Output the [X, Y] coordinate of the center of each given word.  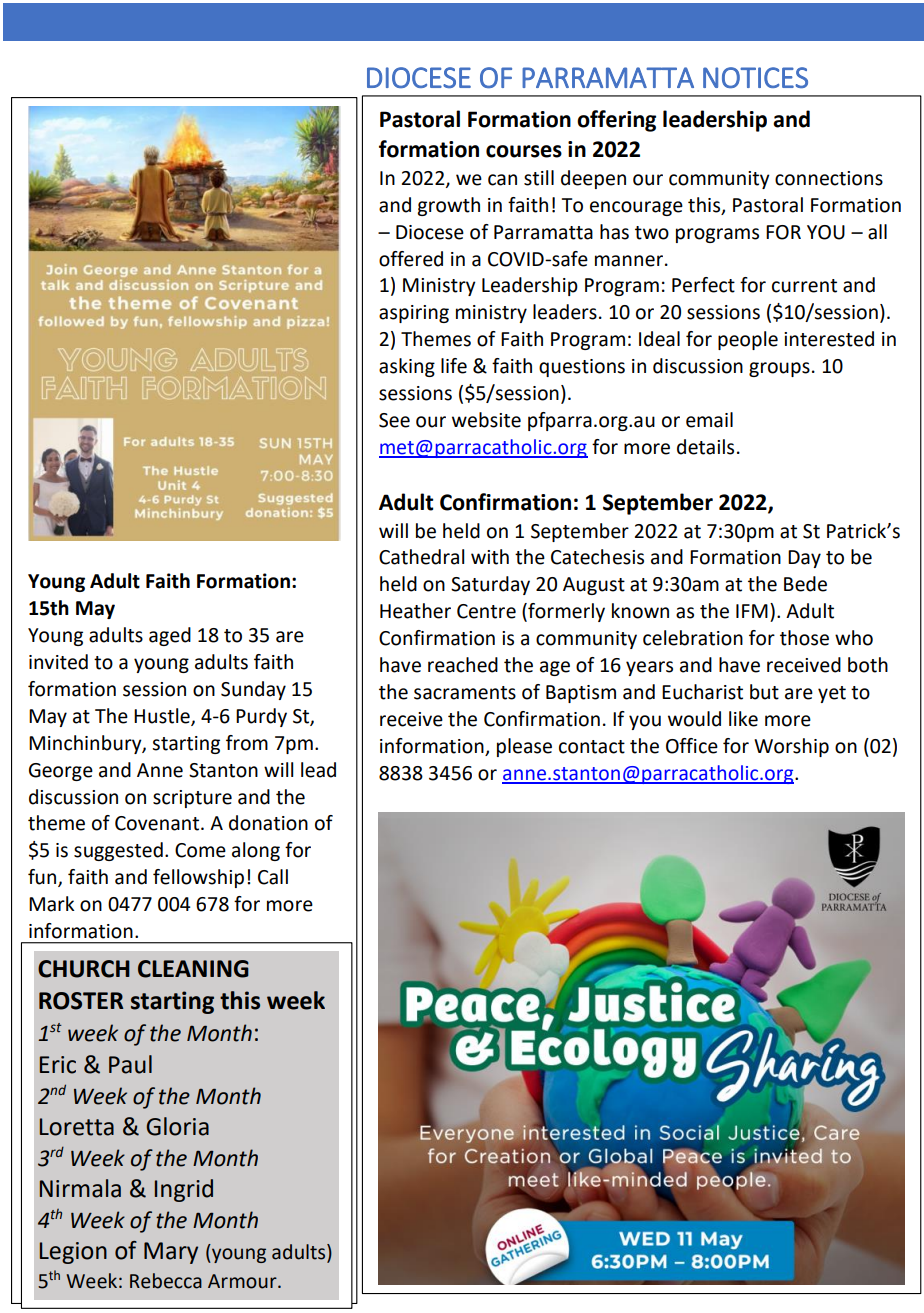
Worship [791, 747]
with [490, 557]
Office [692, 746]
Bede [805, 584]
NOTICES [755, 77]
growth [448, 206]
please [524, 747]
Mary [171, 1253]
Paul [130, 1064]
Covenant [158, 823]
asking [407, 367]
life [454, 366]
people [748, 340]
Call [273, 877]
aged [170, 636]
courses [524, 151]
